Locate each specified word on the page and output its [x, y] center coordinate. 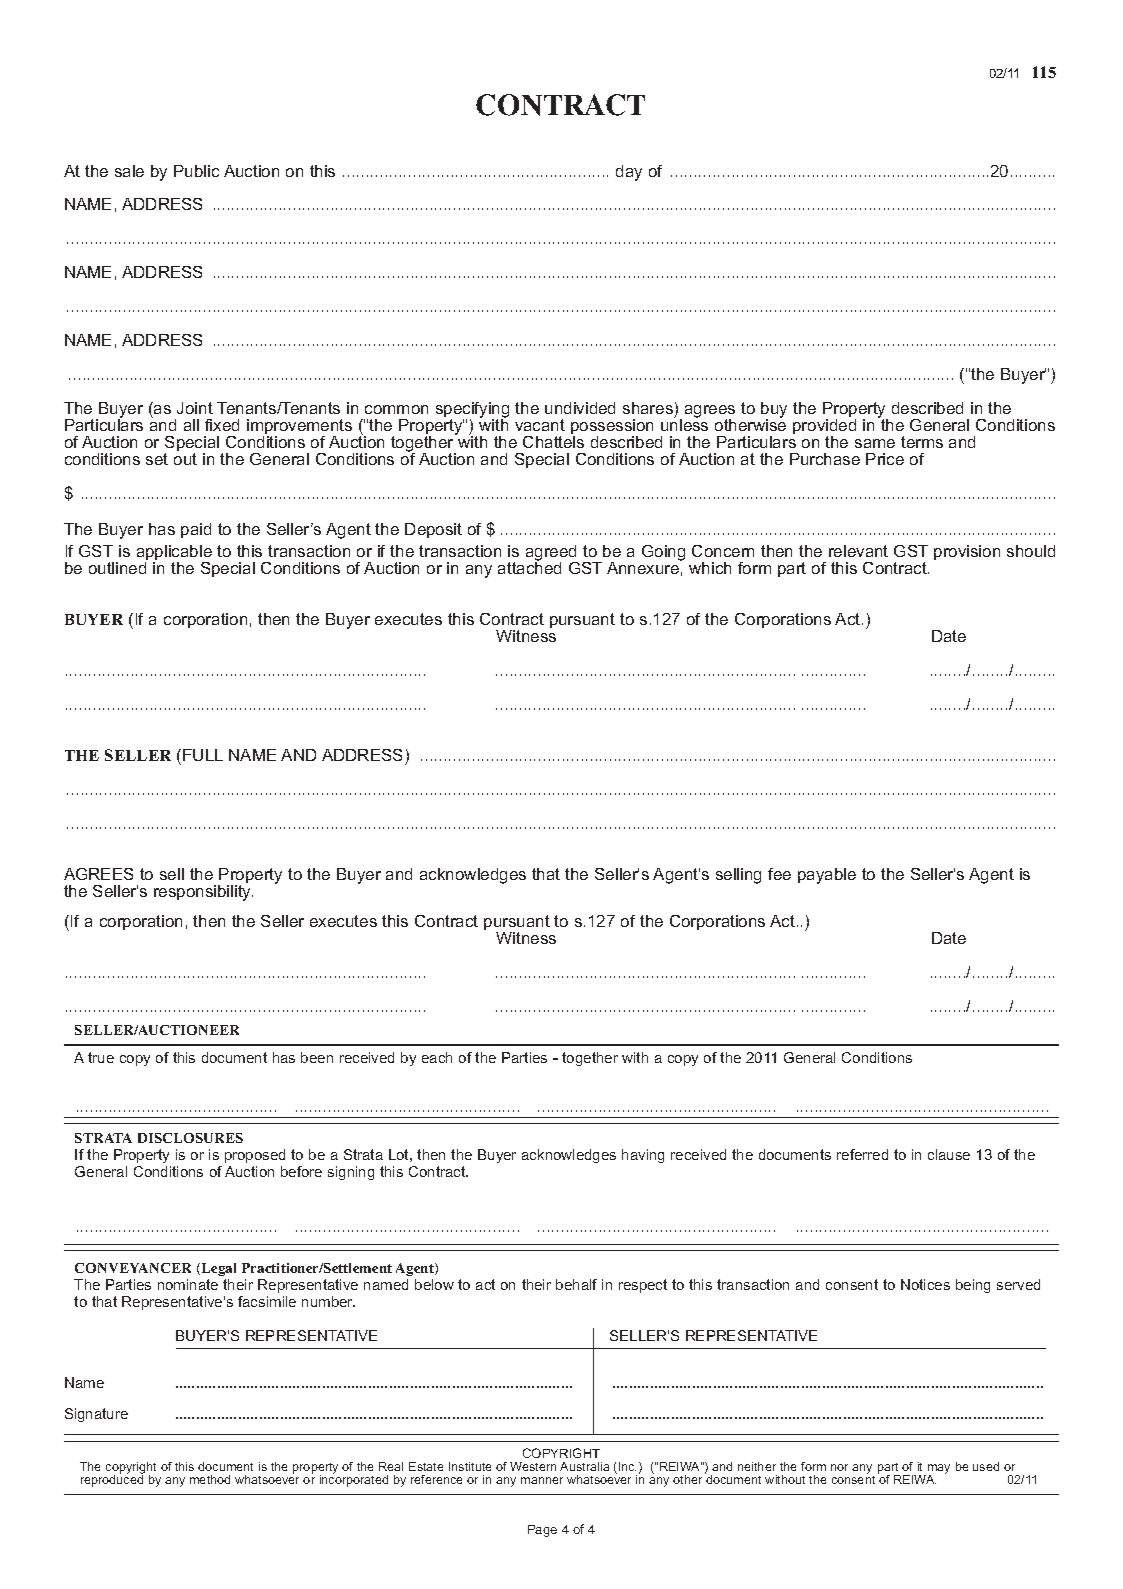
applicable [174, 554]
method [210, 1479]
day [629, 173]
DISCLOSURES [190, 1138]
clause [949, 1154]
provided [824, 428]
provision [967, 552]
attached [529, 567]
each [437, 1057]
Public [196, 171]
